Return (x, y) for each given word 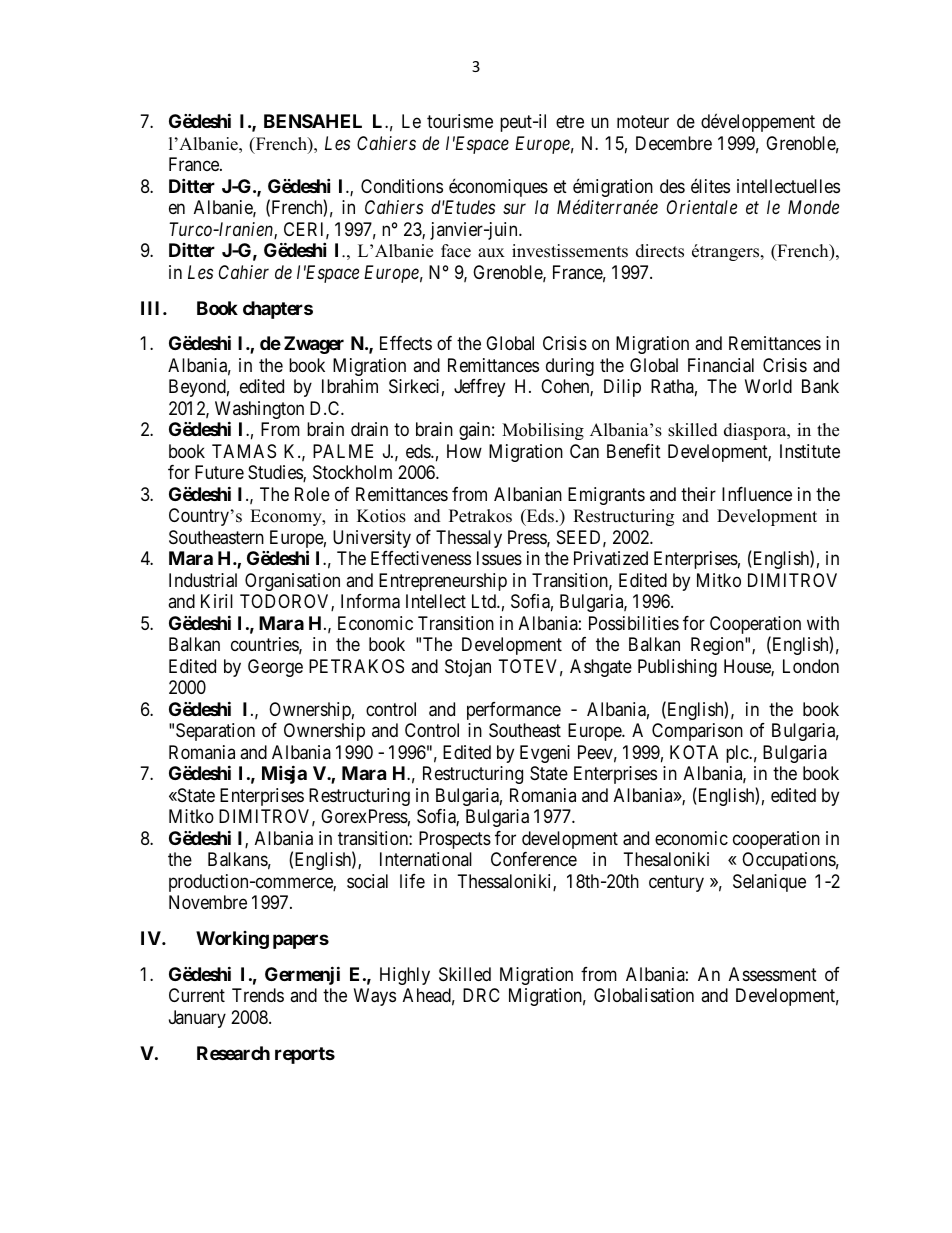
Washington (259, 411)
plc (738, 754)
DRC (481, 995)
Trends (258, 995)
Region (718, 646)
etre (570, 122)
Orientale (702, 207)
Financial (721, 365)
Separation (215, 732)
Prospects (455, 840)
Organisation (292, 582)
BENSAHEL (313, 121)
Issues (499, 558)
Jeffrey (479, 388)
